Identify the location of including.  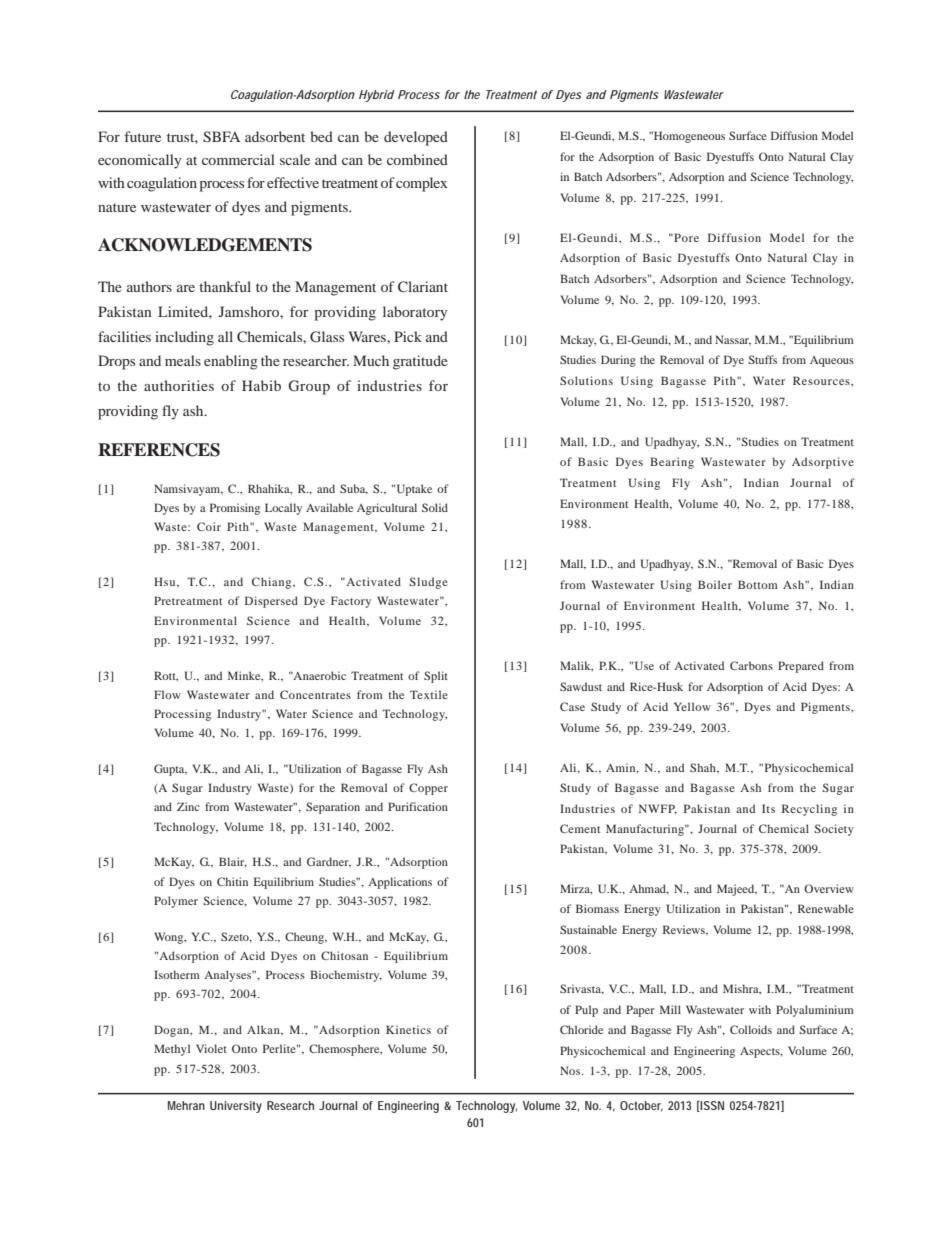
(184, 338).
